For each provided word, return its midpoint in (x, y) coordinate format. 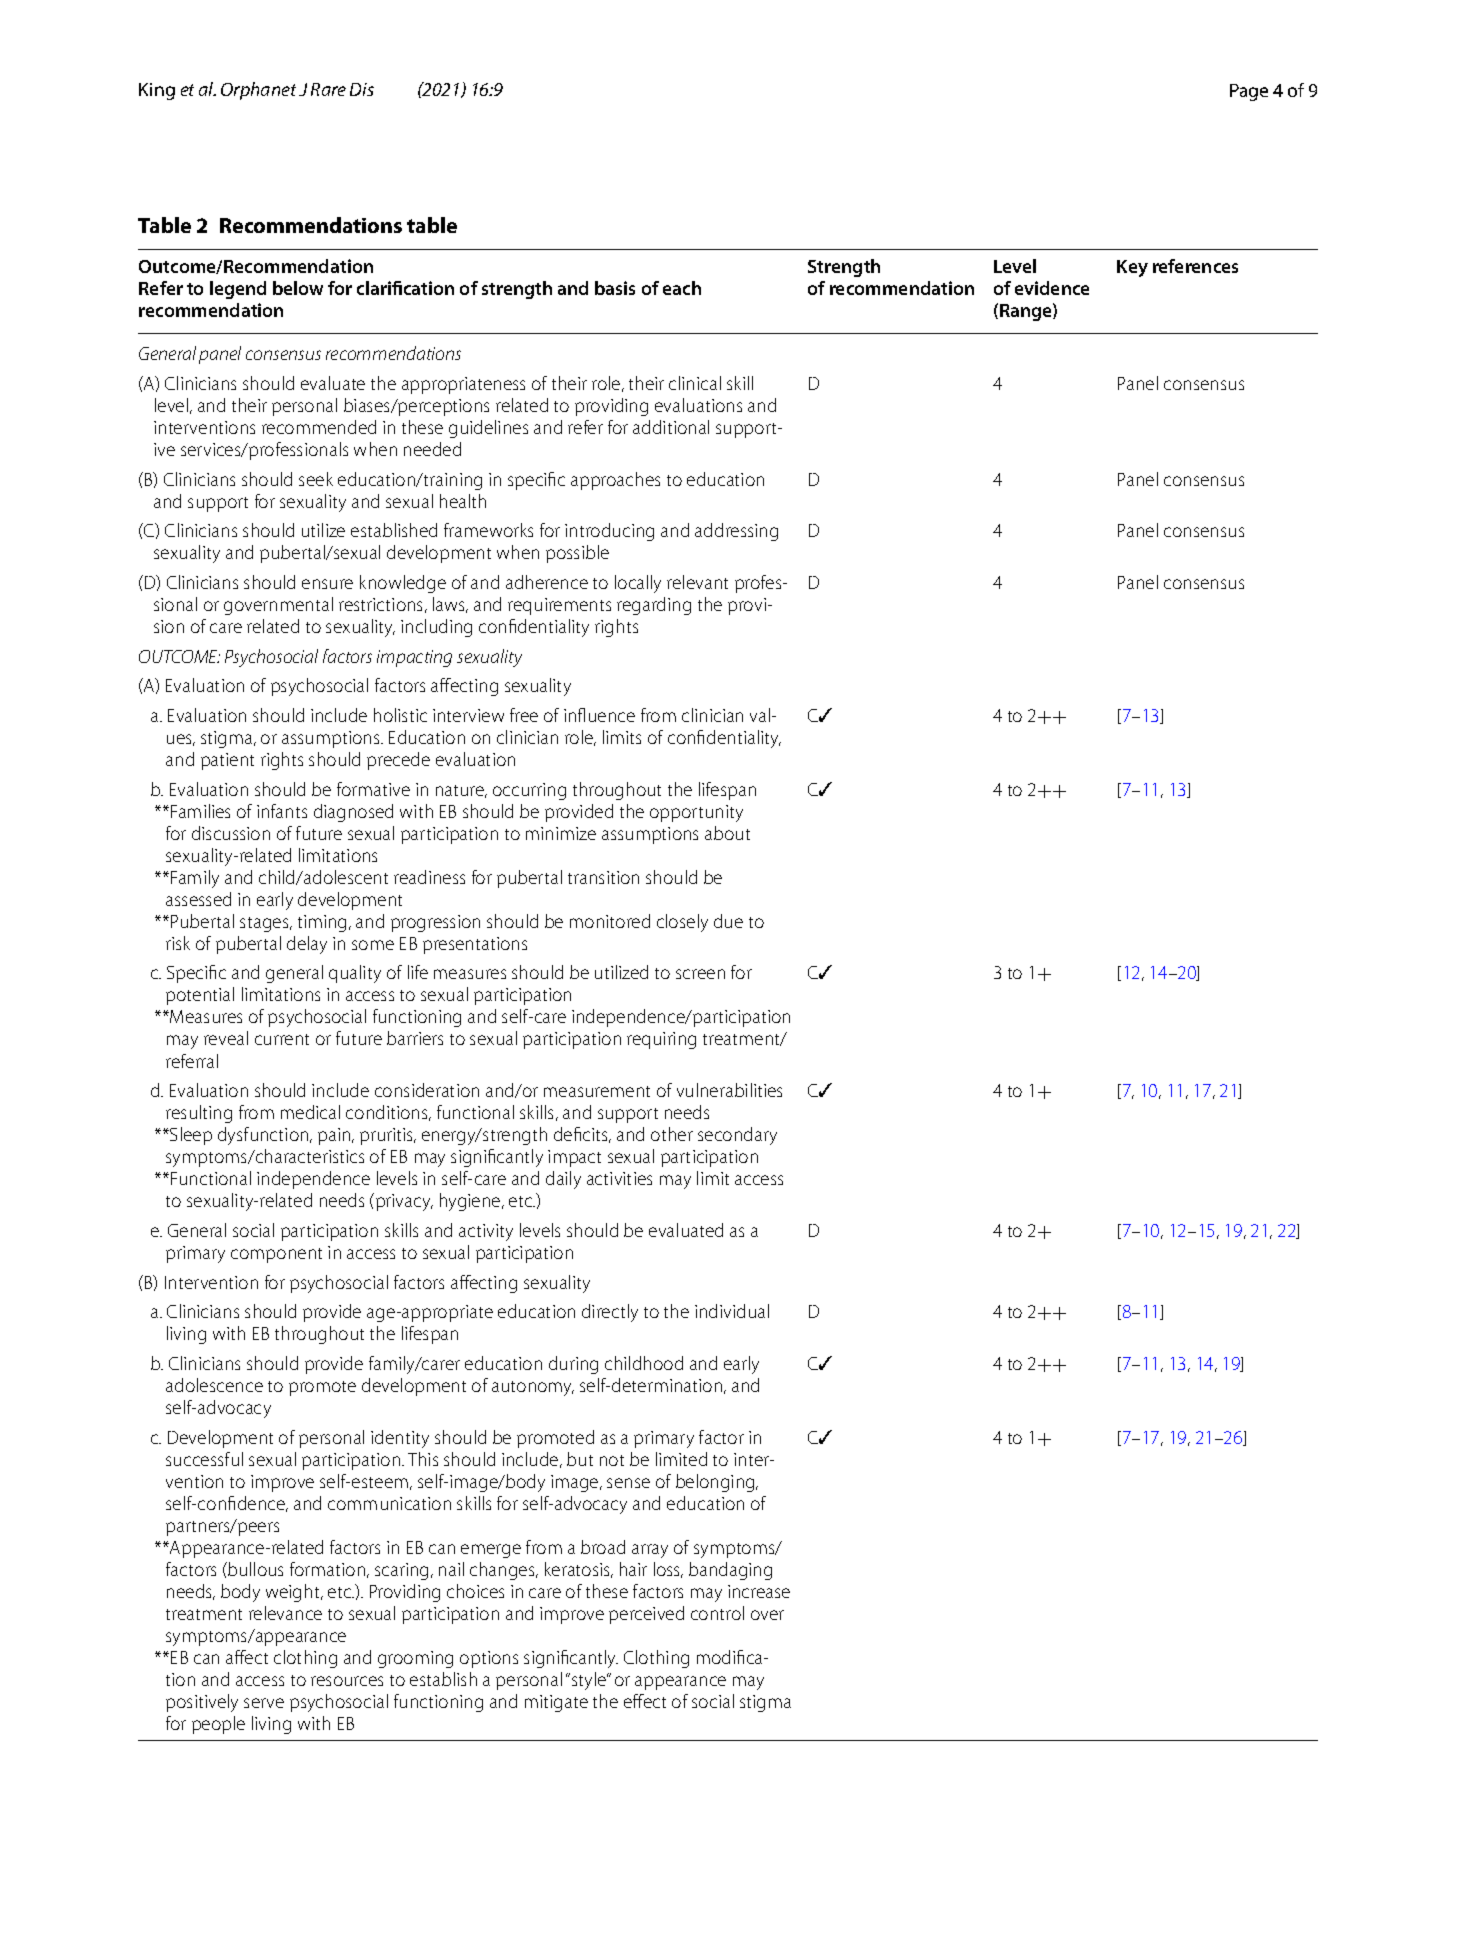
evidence (1052, 288)
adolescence (214, 1385)
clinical (695, 383)
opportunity (696, 813)
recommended (319, 427)
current (282, 1039)
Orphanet (258, 91)
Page (1249, 92)
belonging (716, 1483)
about (727, 833)
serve (264, 1703)
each (682, 288)
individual (732, 1311)
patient (227, 761)
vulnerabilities (729, 1090)
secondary (737, 1136)
